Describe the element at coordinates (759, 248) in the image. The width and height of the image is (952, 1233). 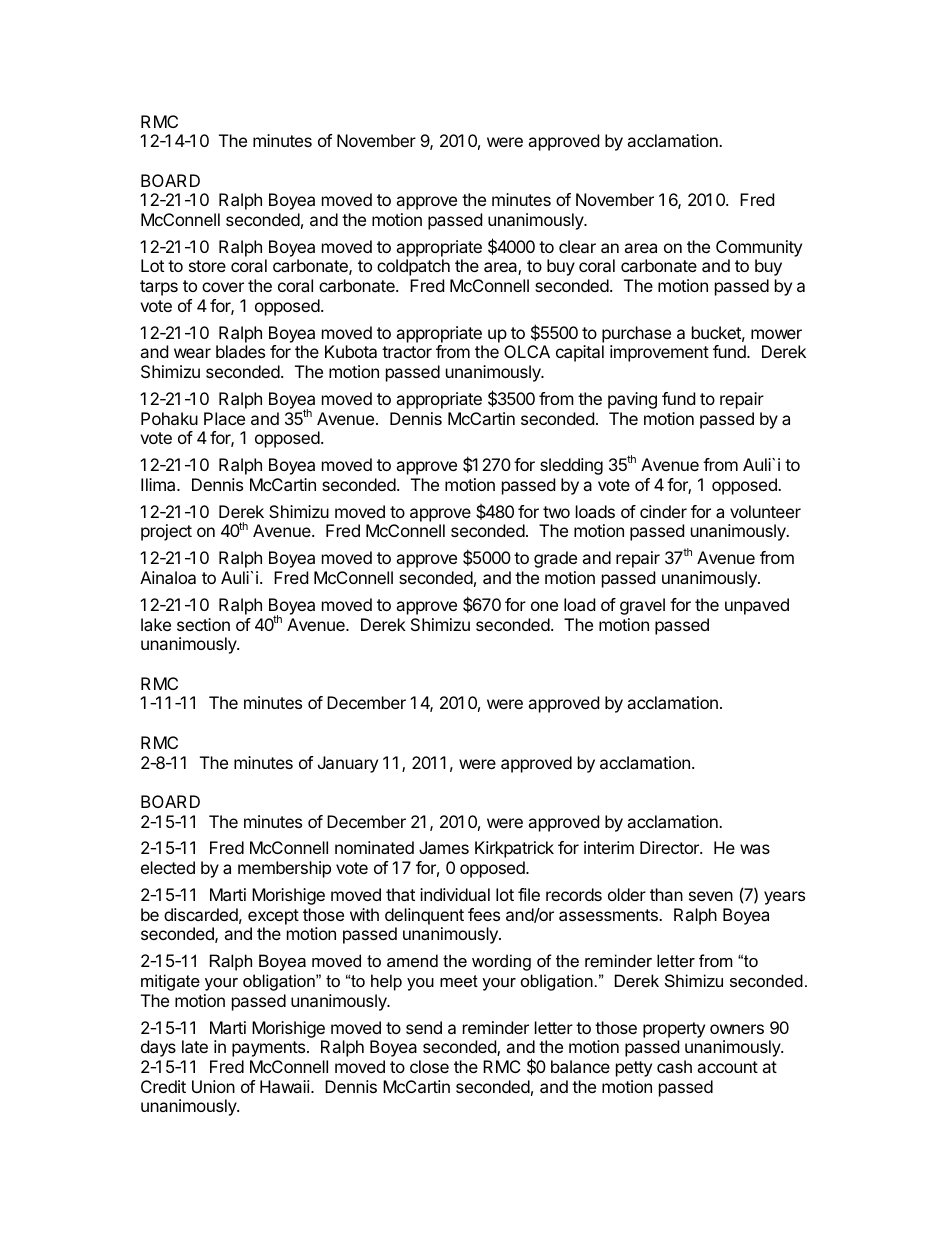
I see `Community` at that location.
